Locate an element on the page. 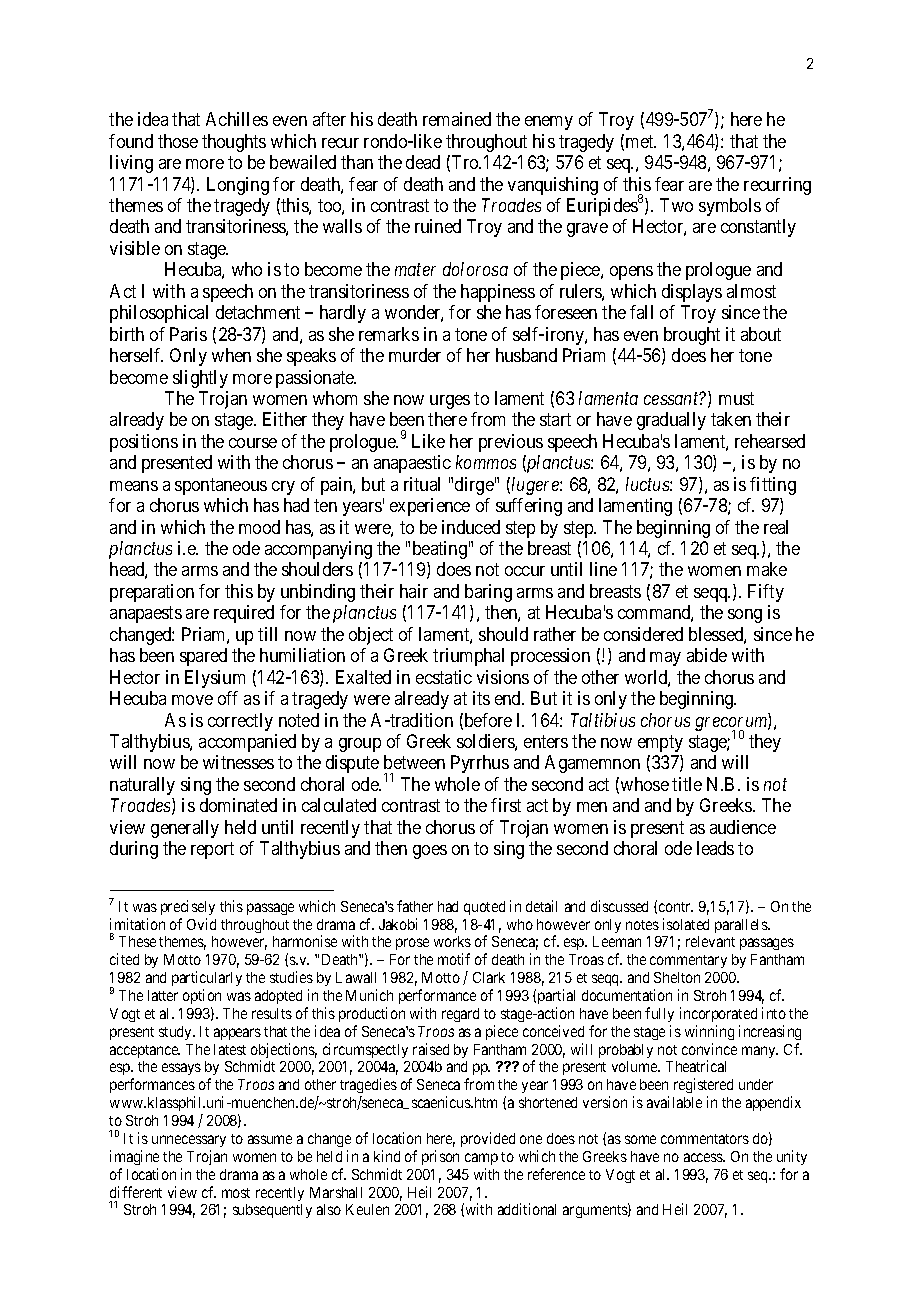 This image has height=1308, width=924. abide is located at coordinates (707, 655).
